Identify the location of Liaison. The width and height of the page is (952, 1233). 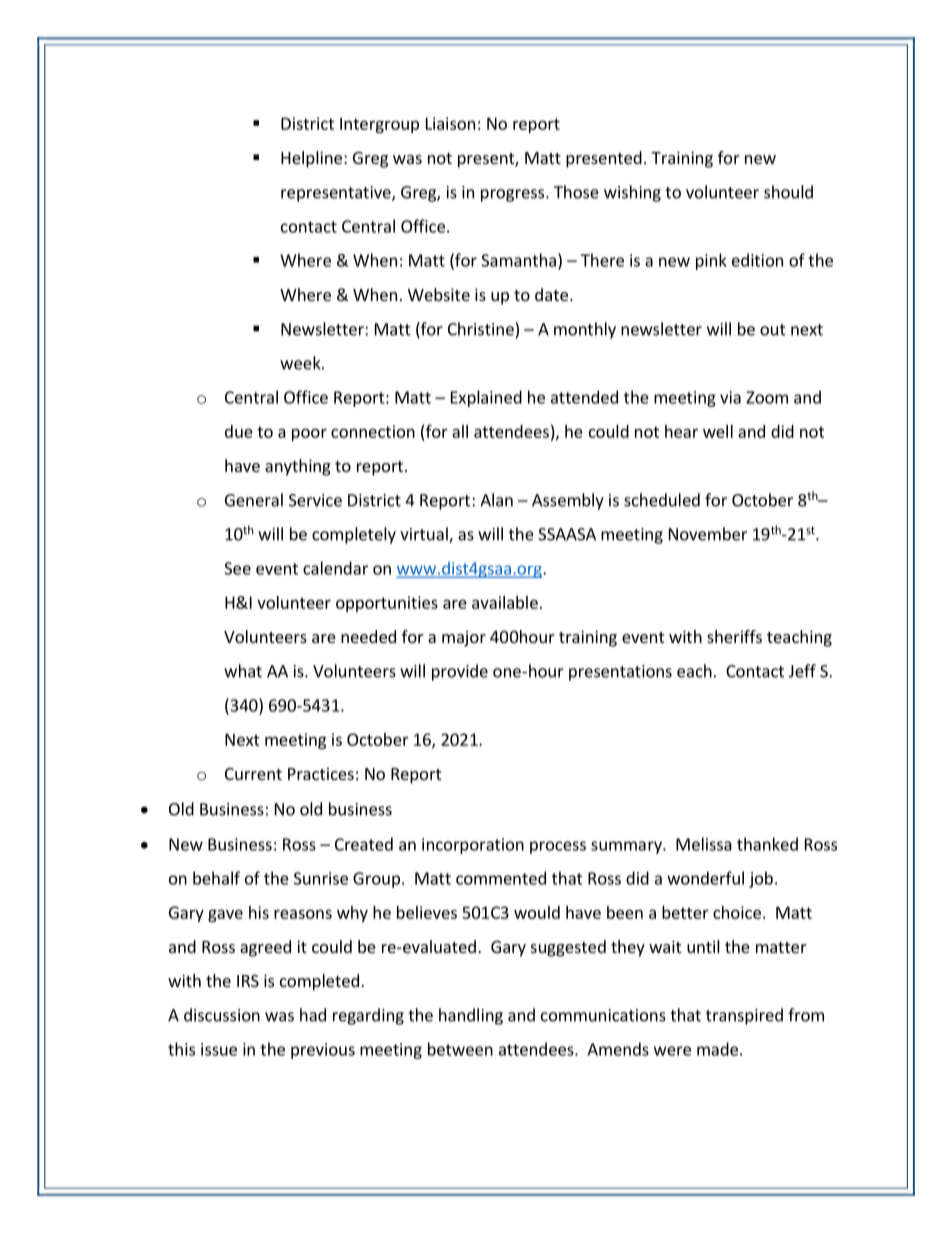
(450, 123).
